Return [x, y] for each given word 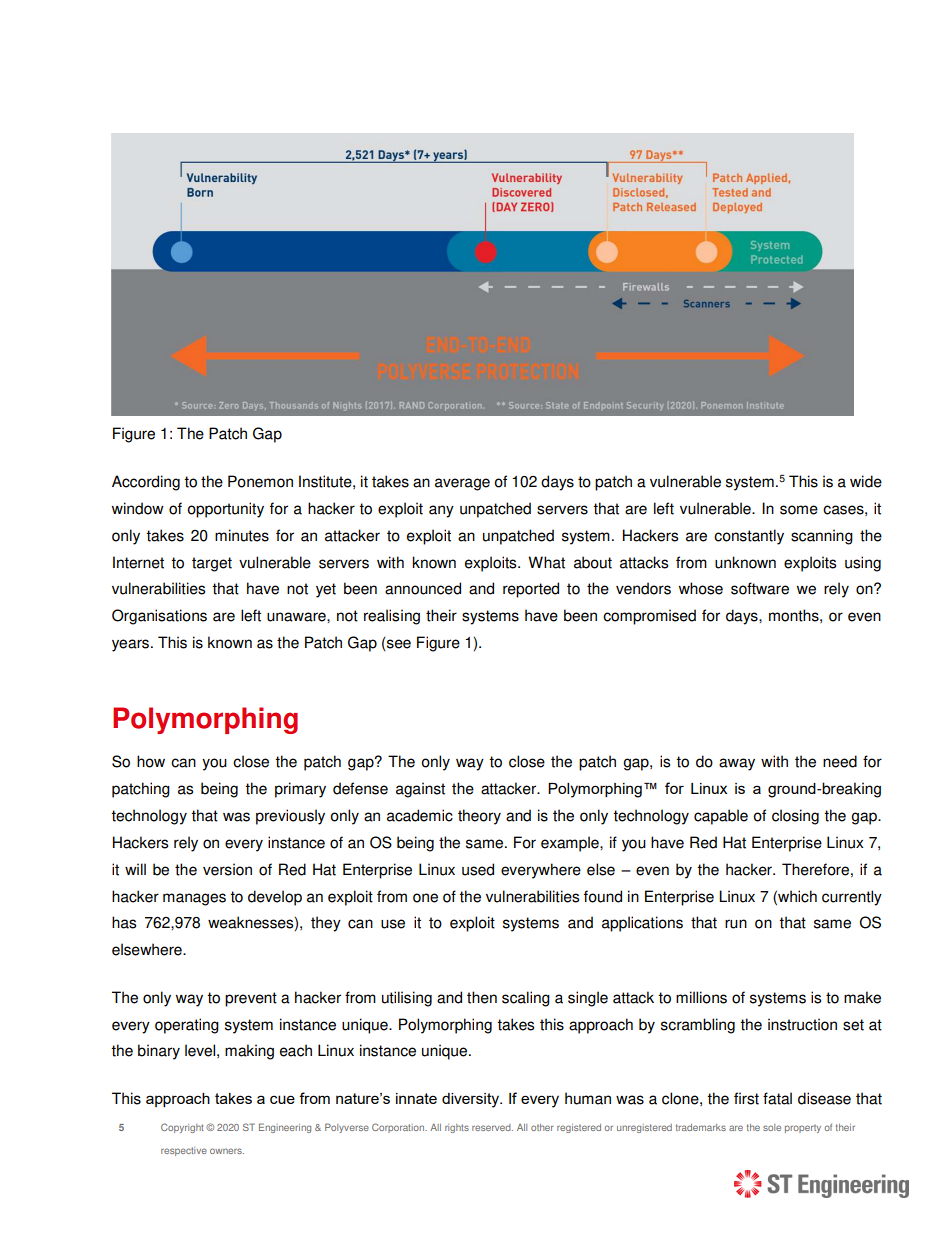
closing [795, 817]
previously [290, 817]
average [462, 484]
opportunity [226, 510]
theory [479, 817]
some [799, 510]
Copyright [182, 1128]
